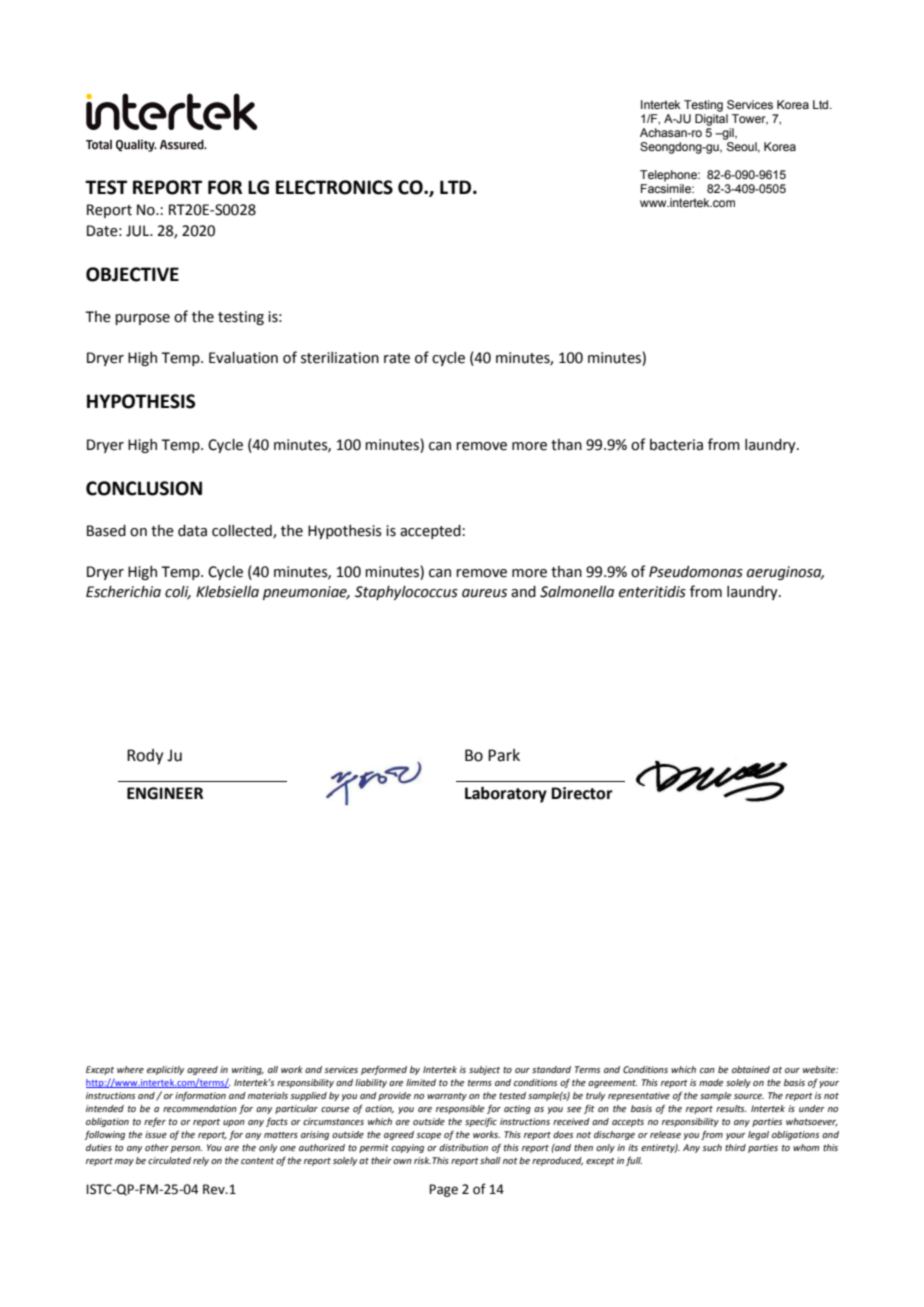 Image resolution: width=924 pixels, height=1307 pixels. Describe the element at coordinates (186, 1149) in the document. I see `person` at that location.
